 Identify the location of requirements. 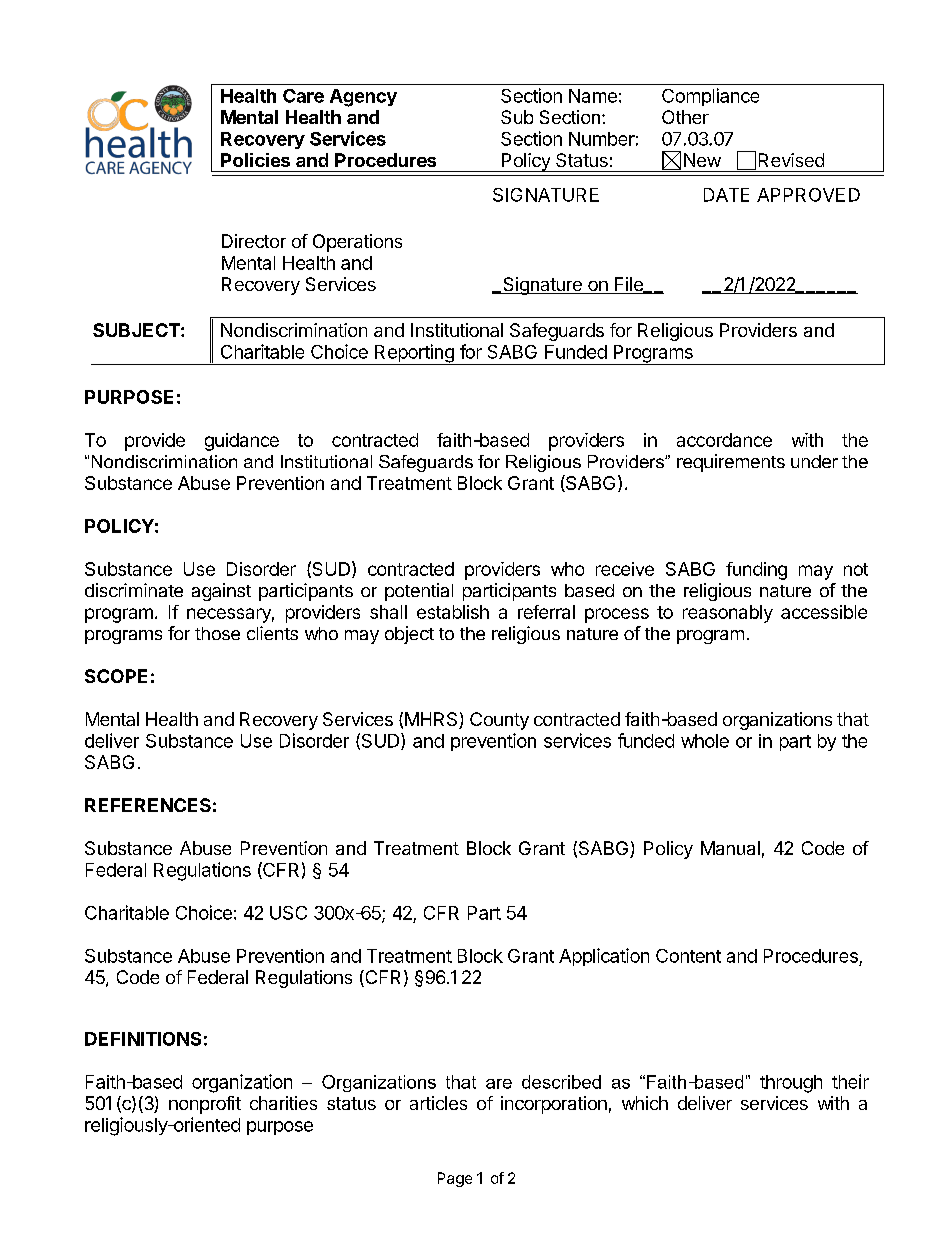
(731, 463).
